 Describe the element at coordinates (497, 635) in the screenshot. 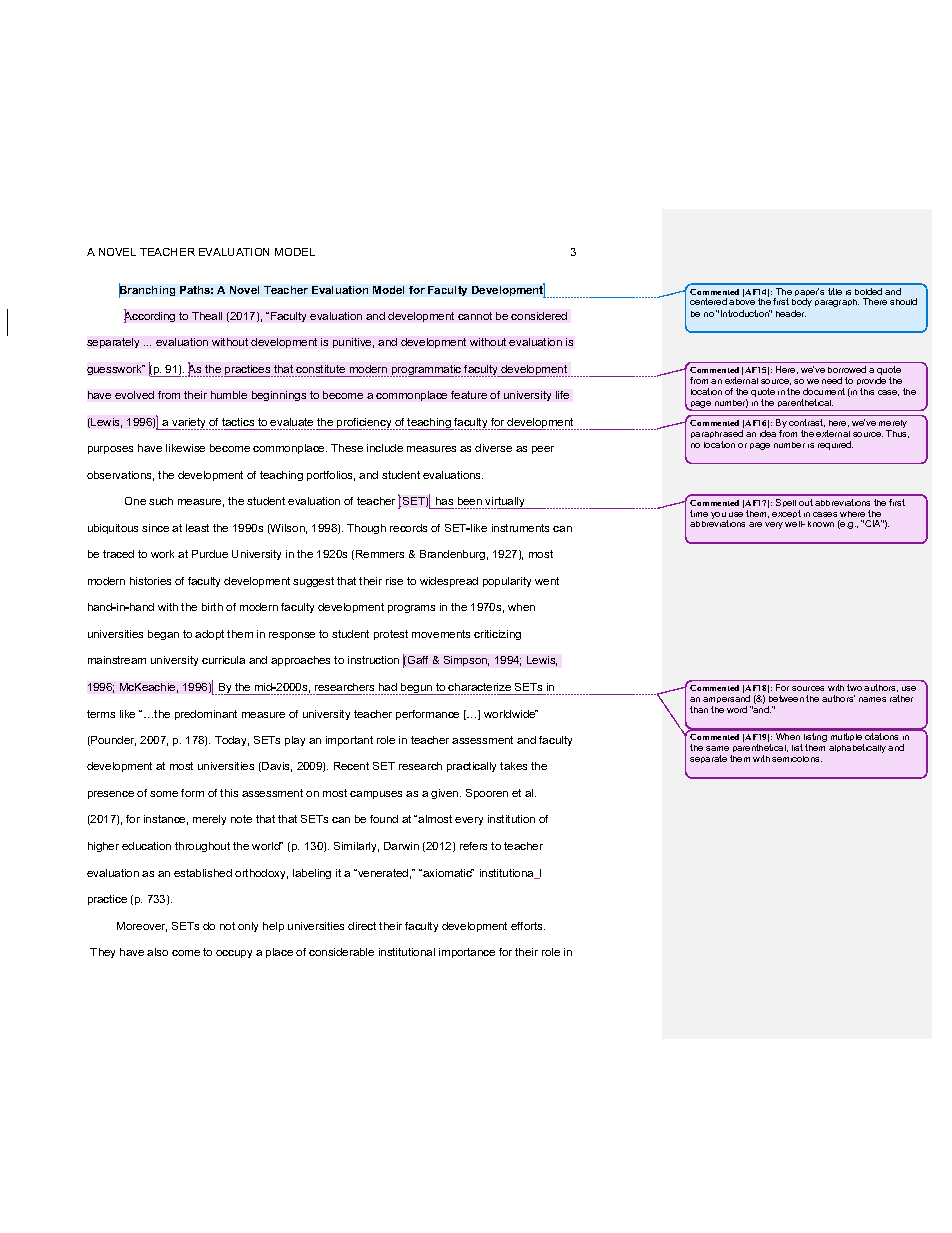

I see `criticizing` at that location.
